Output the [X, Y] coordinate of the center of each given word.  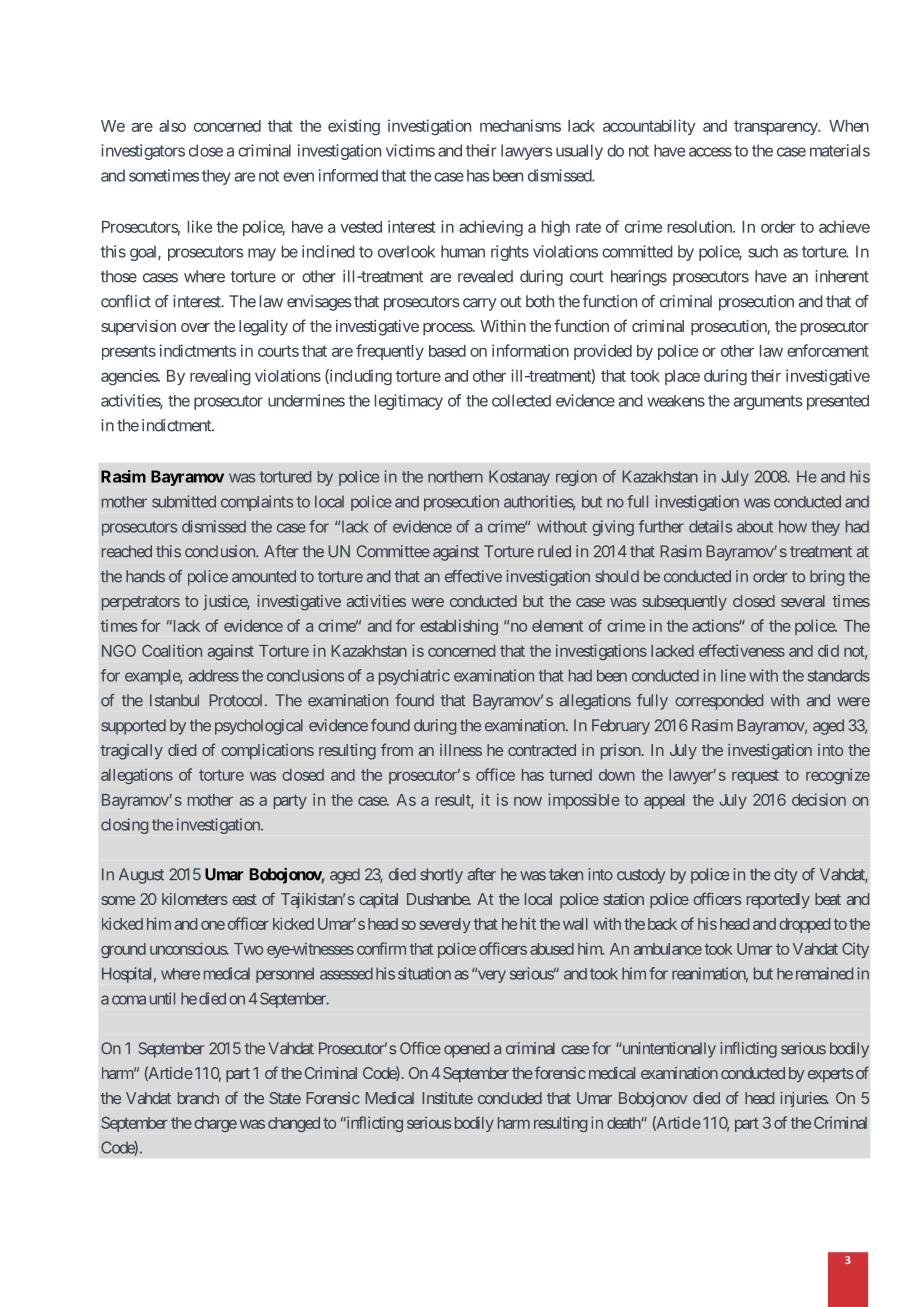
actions [716, 625]
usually [579, 152]
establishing [459, 627]
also [172, 126]
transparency [776, 127]
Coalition [172, 650]
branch [198, 1098]
